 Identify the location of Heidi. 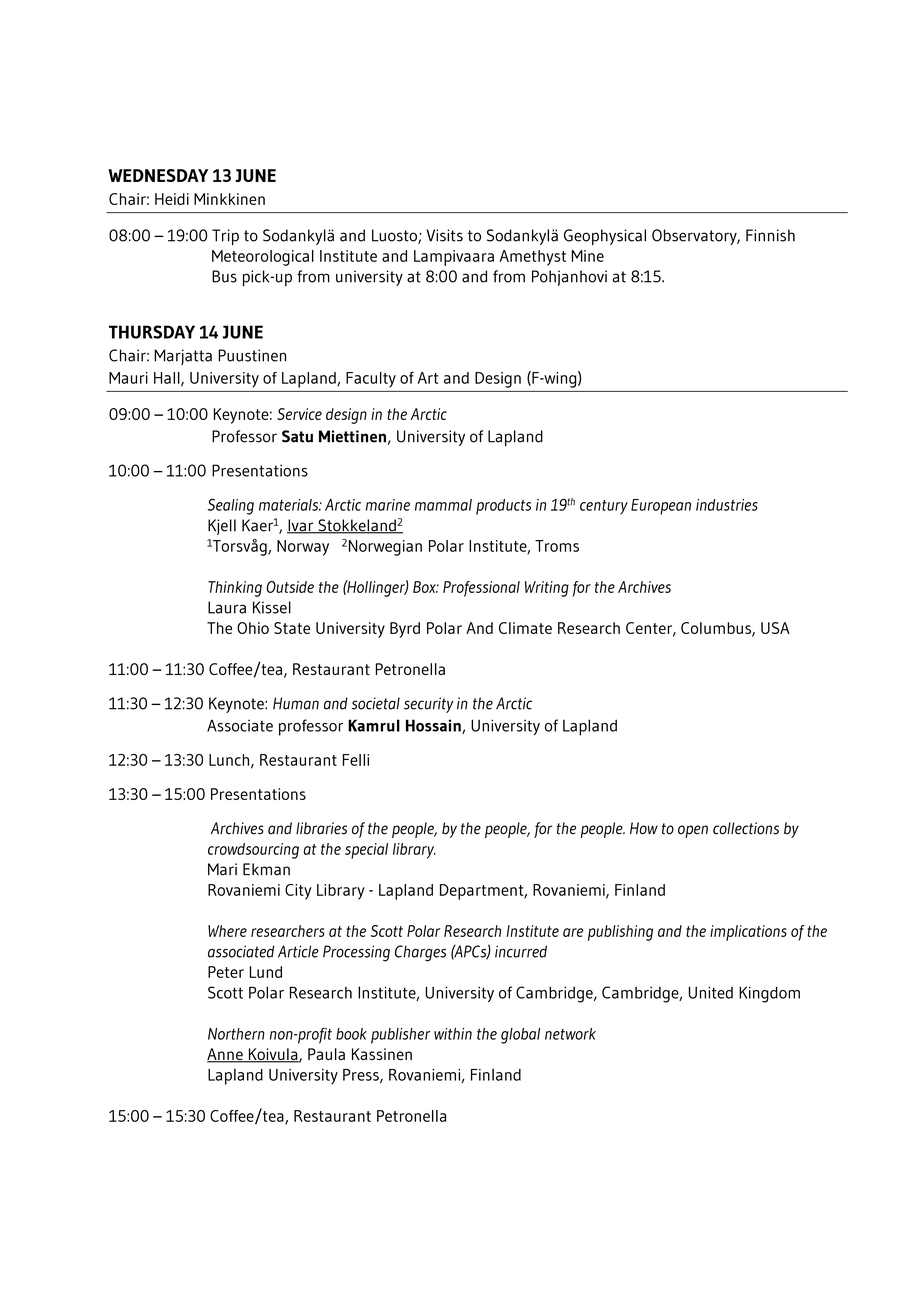
(172, 199).
